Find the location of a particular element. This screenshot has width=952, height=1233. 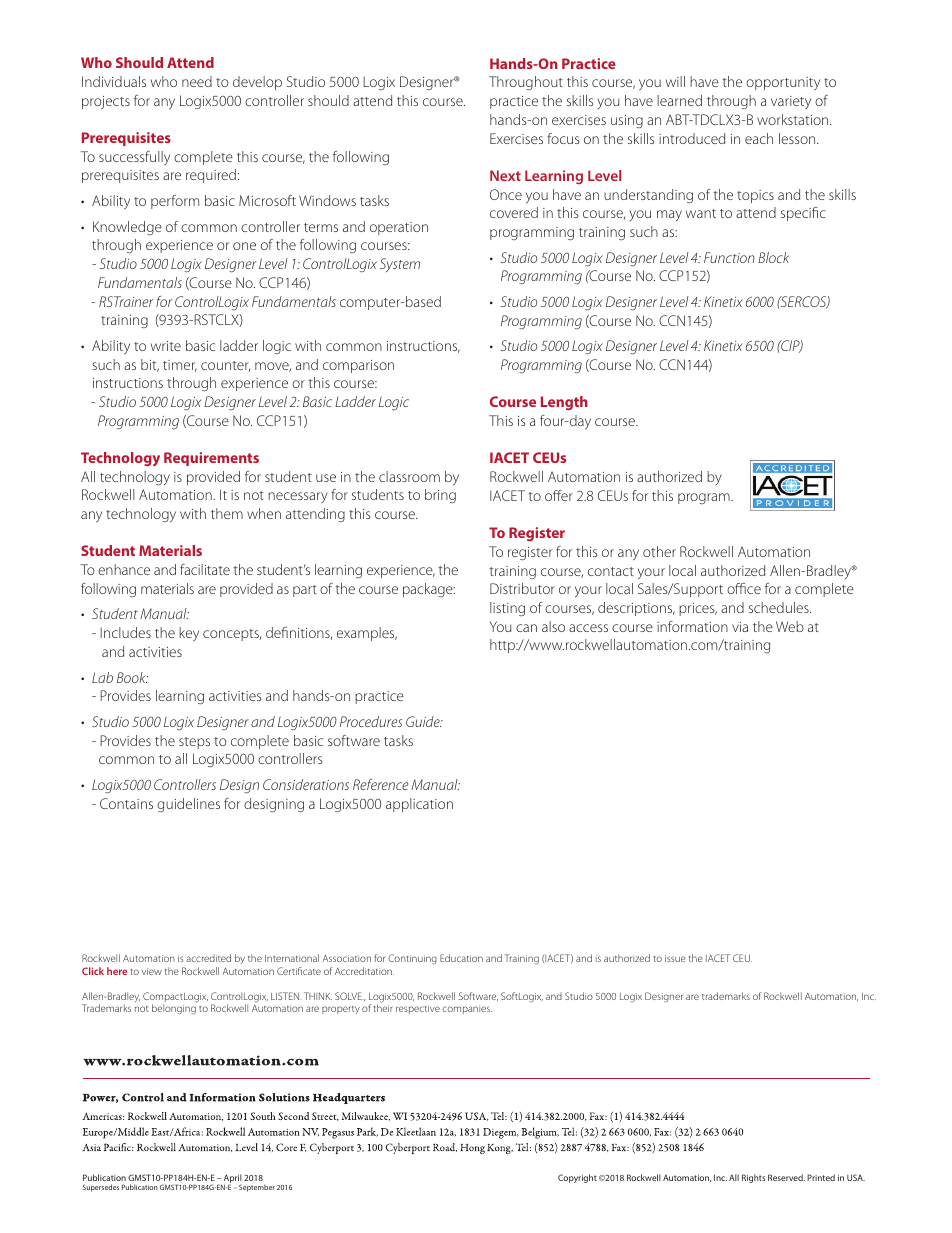

key is located at coordinates (189, 634).
